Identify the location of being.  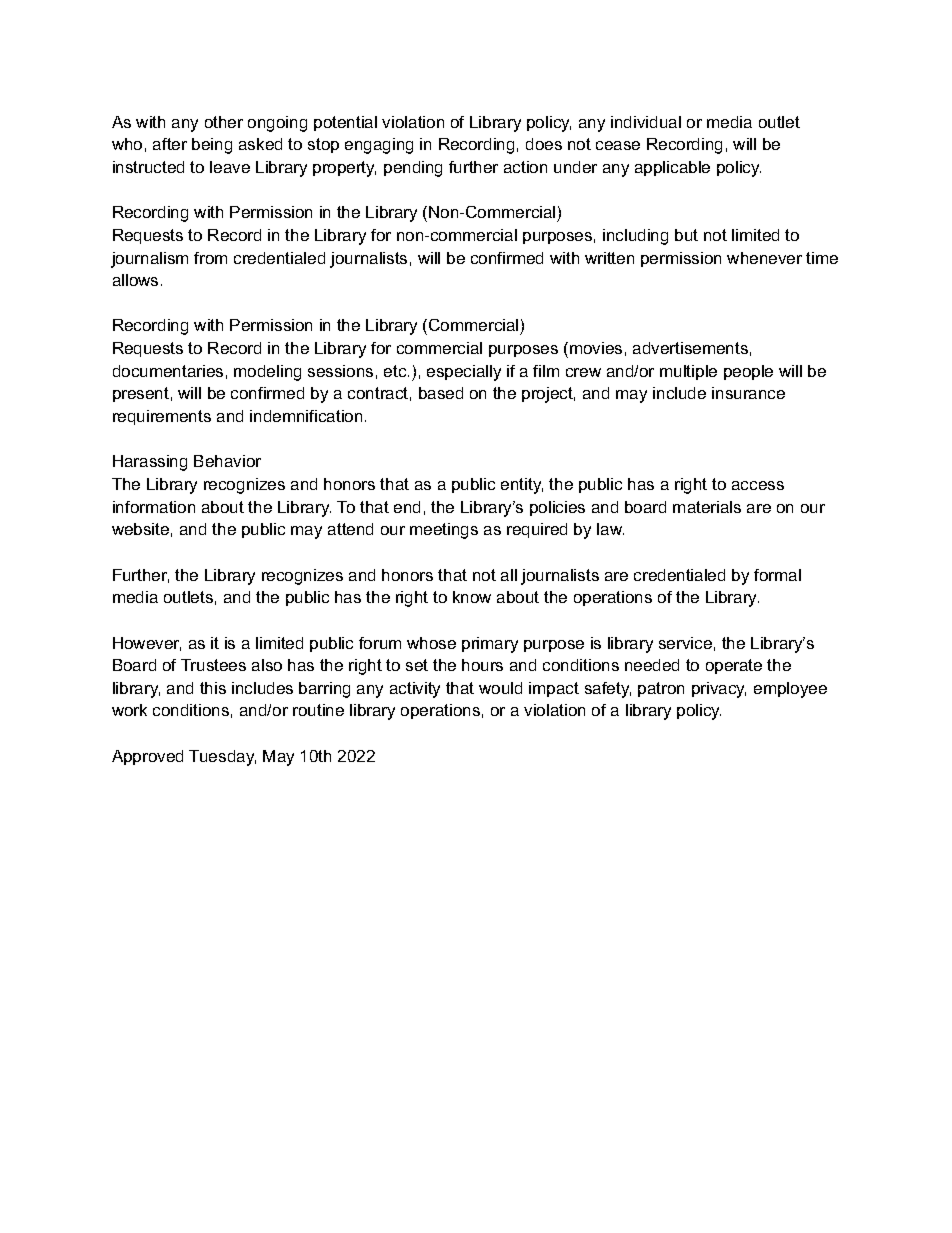
(212, 146).
